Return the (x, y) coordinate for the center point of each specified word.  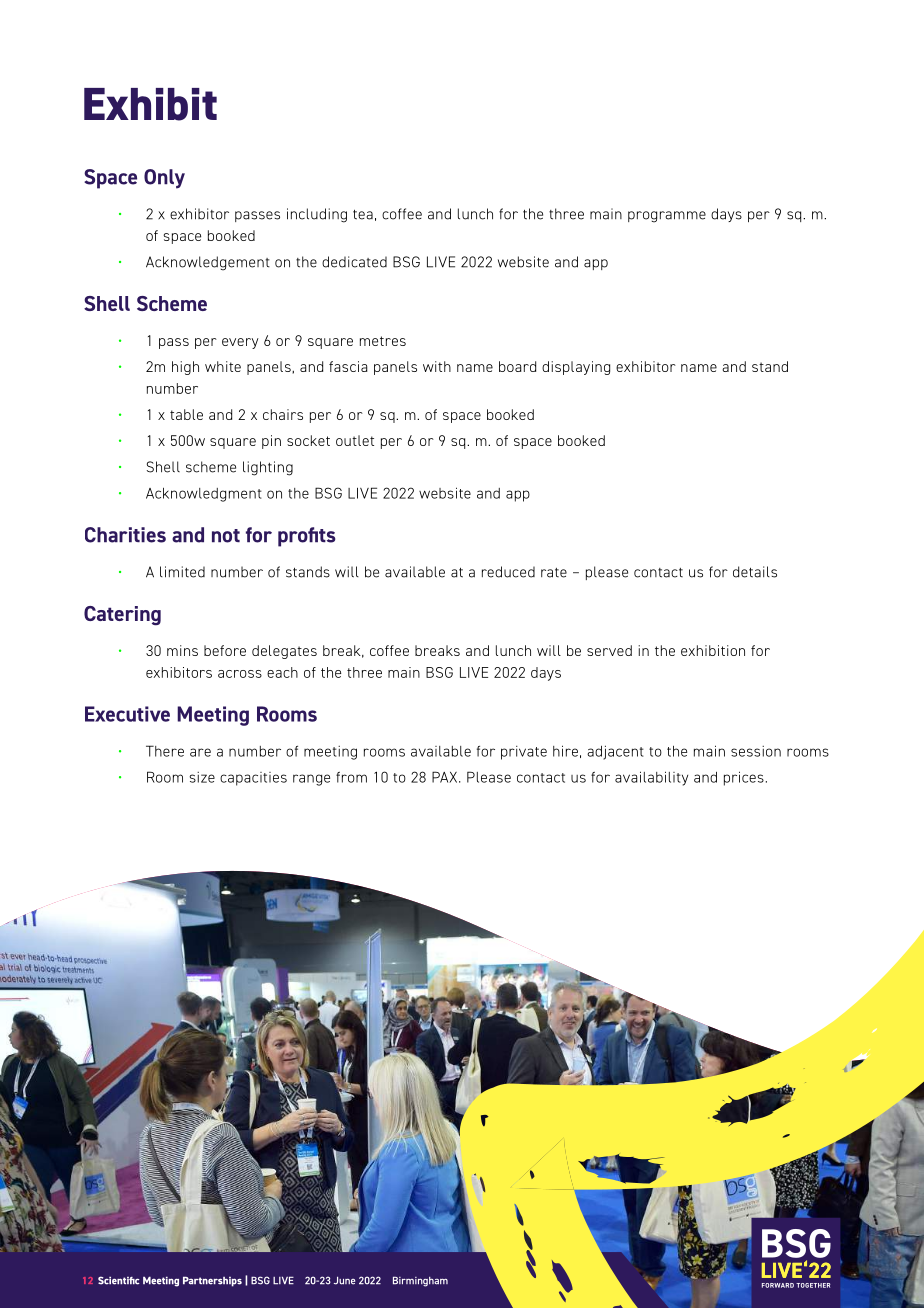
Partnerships (212, 1281)
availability (651, 778)
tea (363, 215)
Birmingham (420, 1281)
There (165, 751)
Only (164, 179)
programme (667, 217)
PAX (446, 777)
